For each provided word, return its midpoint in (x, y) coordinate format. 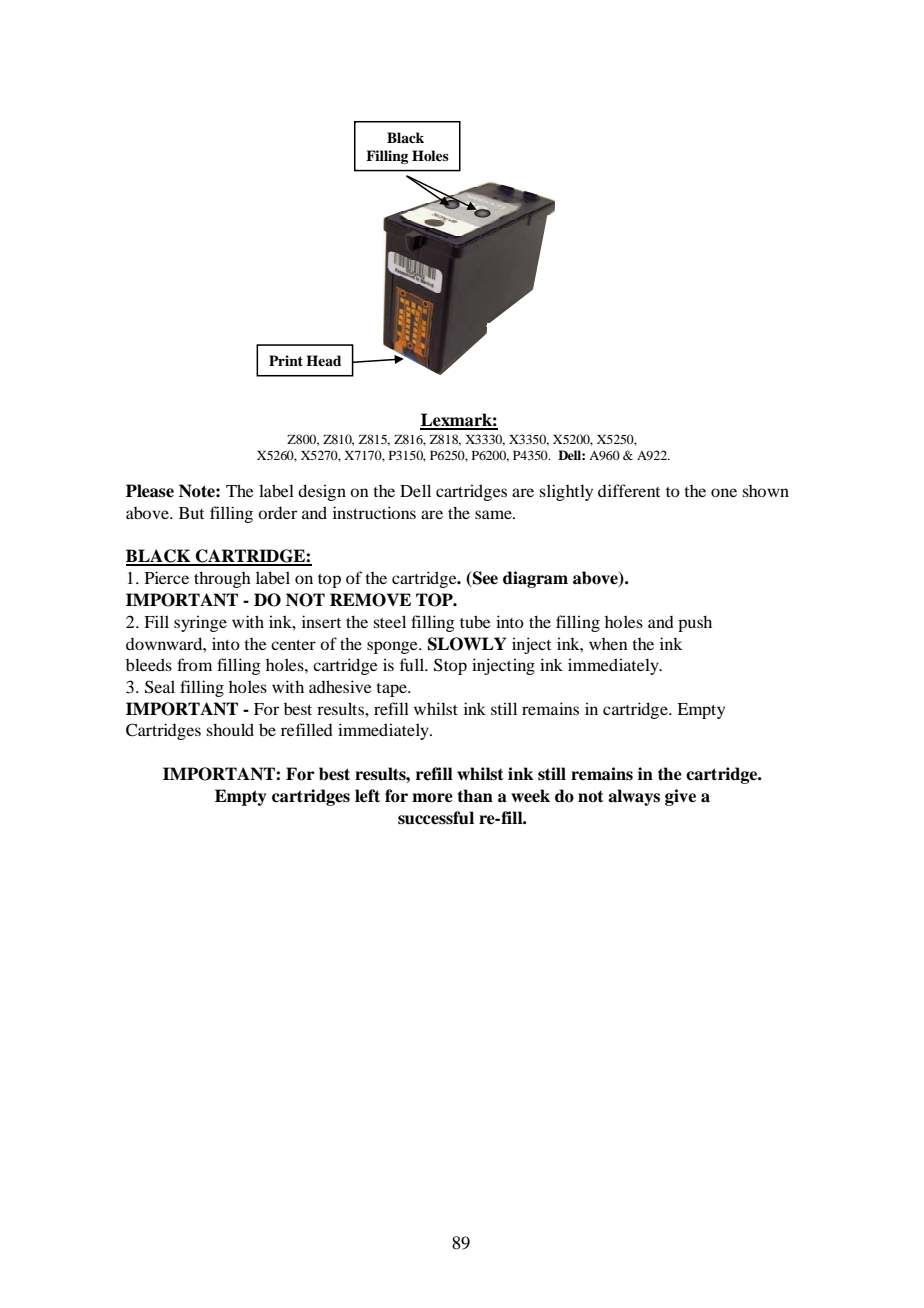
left (367, 796)
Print (286, 360)
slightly (566, 492)
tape (392, 690)
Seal (160, 687)
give (680, 797)
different (629, 490)
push (695, 623)
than (475, 796)
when (608, 644)
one (724, 492)
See (484, 579)
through (222, 579)
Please (150, 491)
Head (323, 360)
